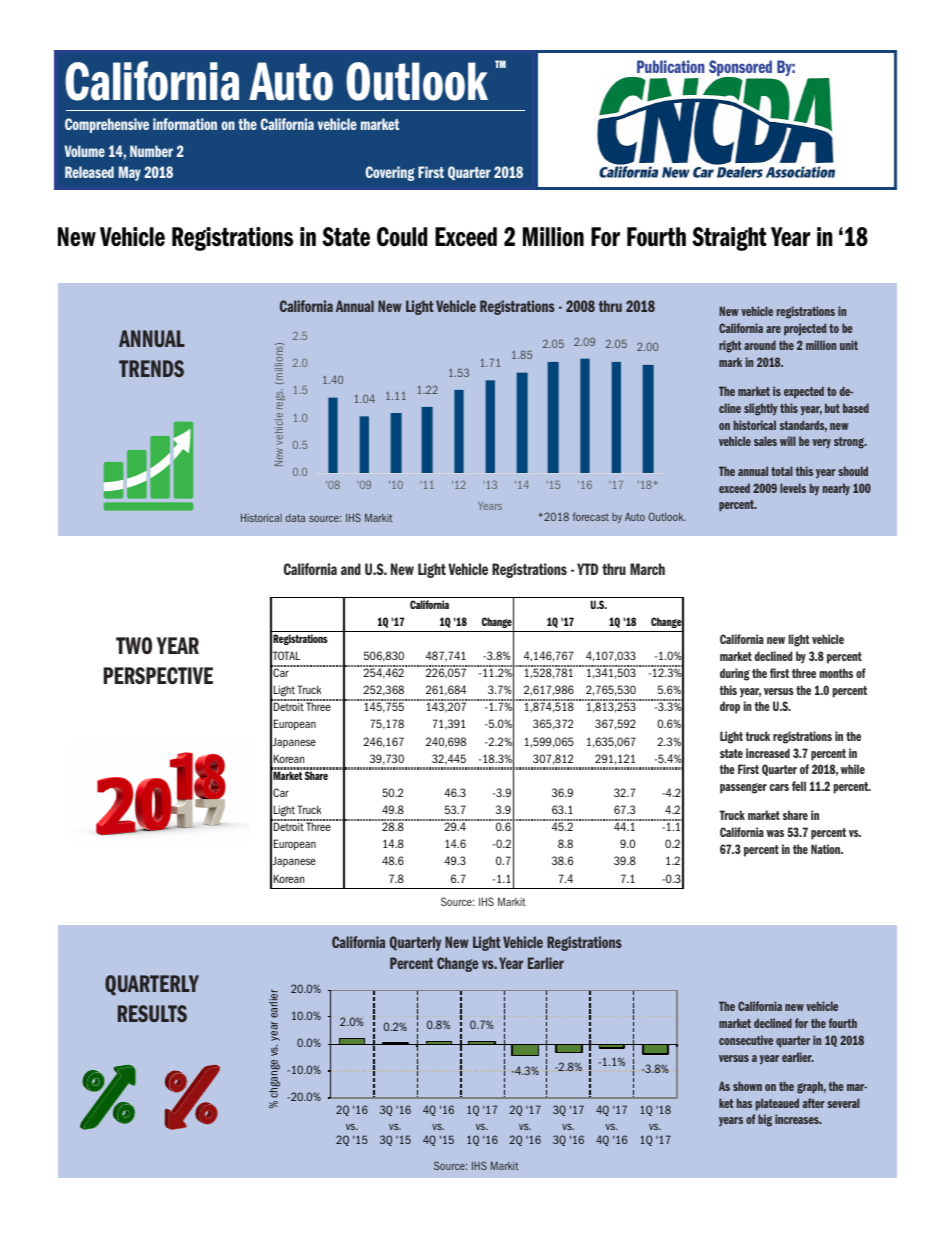  What do you see at coordinates (765, 441) in the screenshot?
I see `sales` at bounding box center [765, 441].
